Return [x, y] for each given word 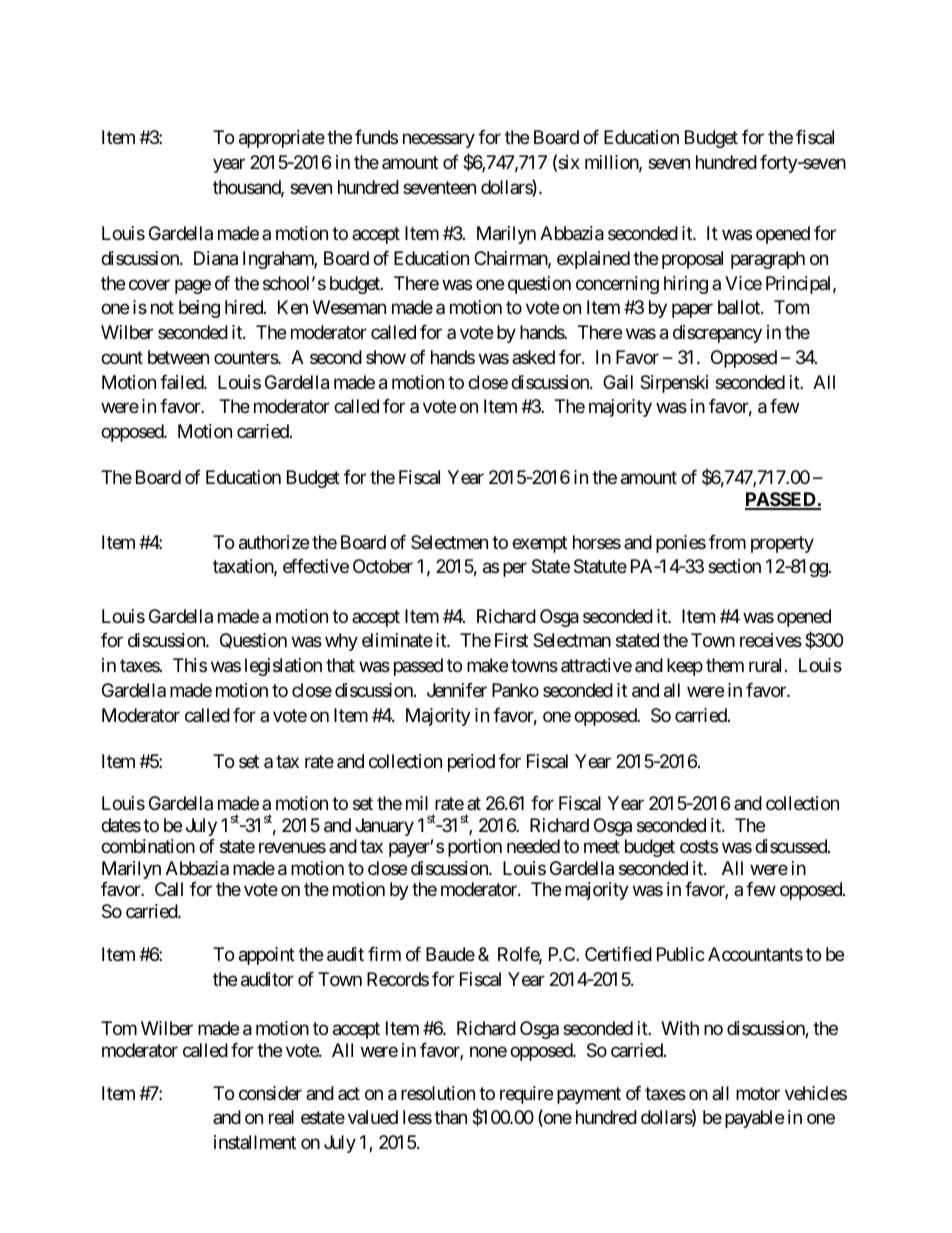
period [471, 763]
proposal [692, 260]
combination [148, 846]
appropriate [282, 139]
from [727, 542]
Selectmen [449, 542]
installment [255, 1142]
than [450, 1117]
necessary [439, 141]
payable [754, 1119]
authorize [274, 542]
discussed [792, 846]
